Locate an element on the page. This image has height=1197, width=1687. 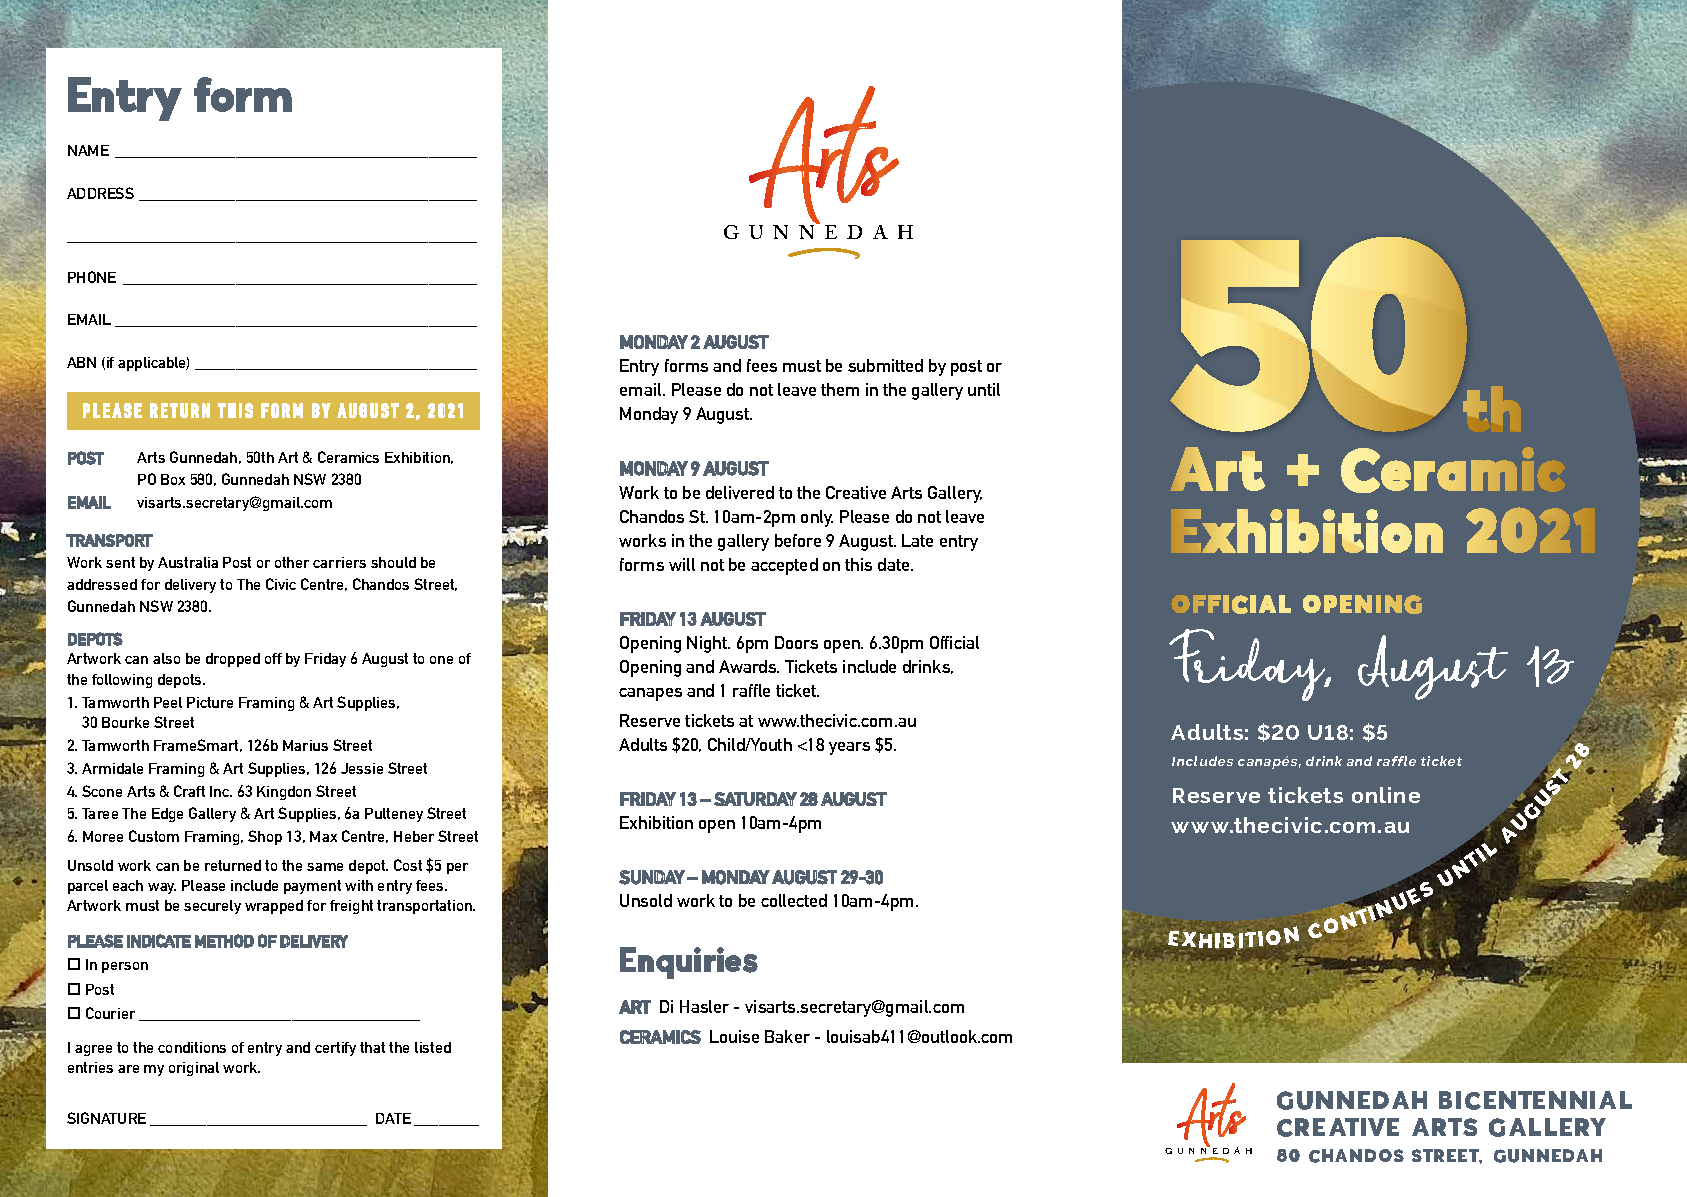
Craft is located at coordinates (189, 791).
